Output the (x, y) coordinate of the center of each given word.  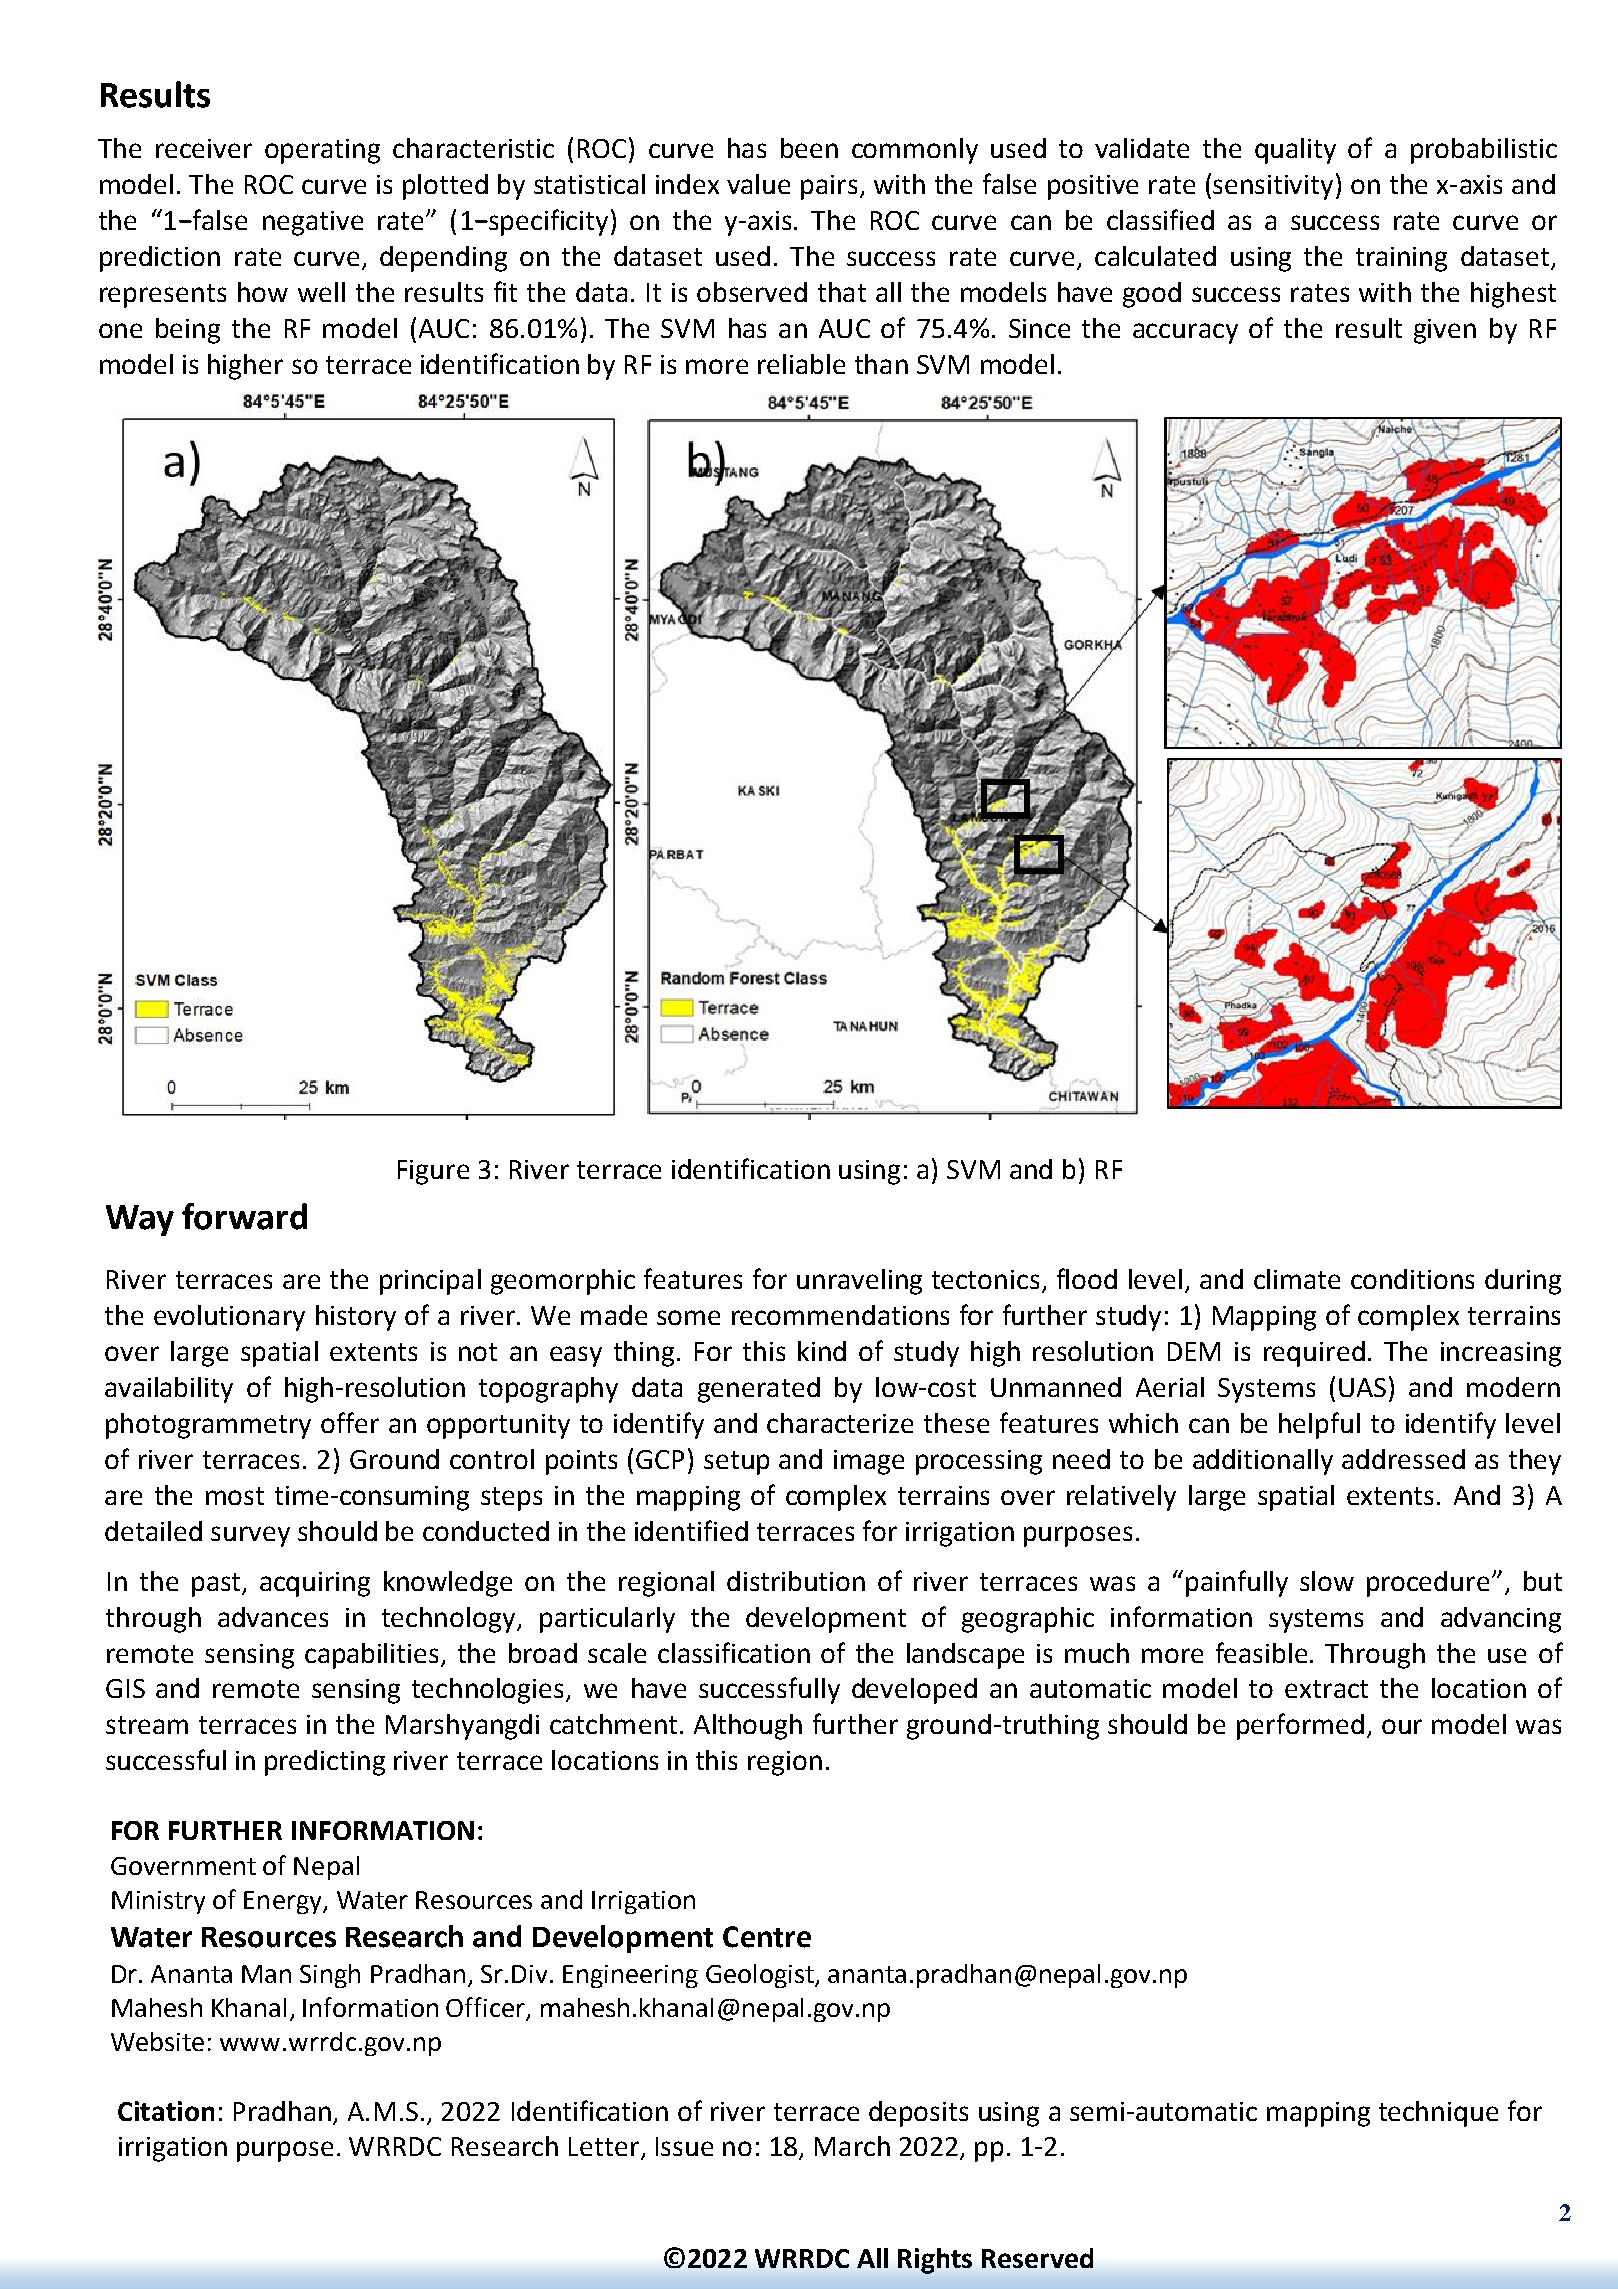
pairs (829, 187)
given (1445, 331)
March (852, 2146)
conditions (1412, 1279)
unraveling (859, 1282)
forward (244, 1216)
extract (1326, 1689)
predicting (325, 1763)
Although (748, 1727)
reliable (801, 364)
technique (1438, 2114)
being (188, 331)
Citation (166, 2111)
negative (313, 223)
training (1401, 259)
